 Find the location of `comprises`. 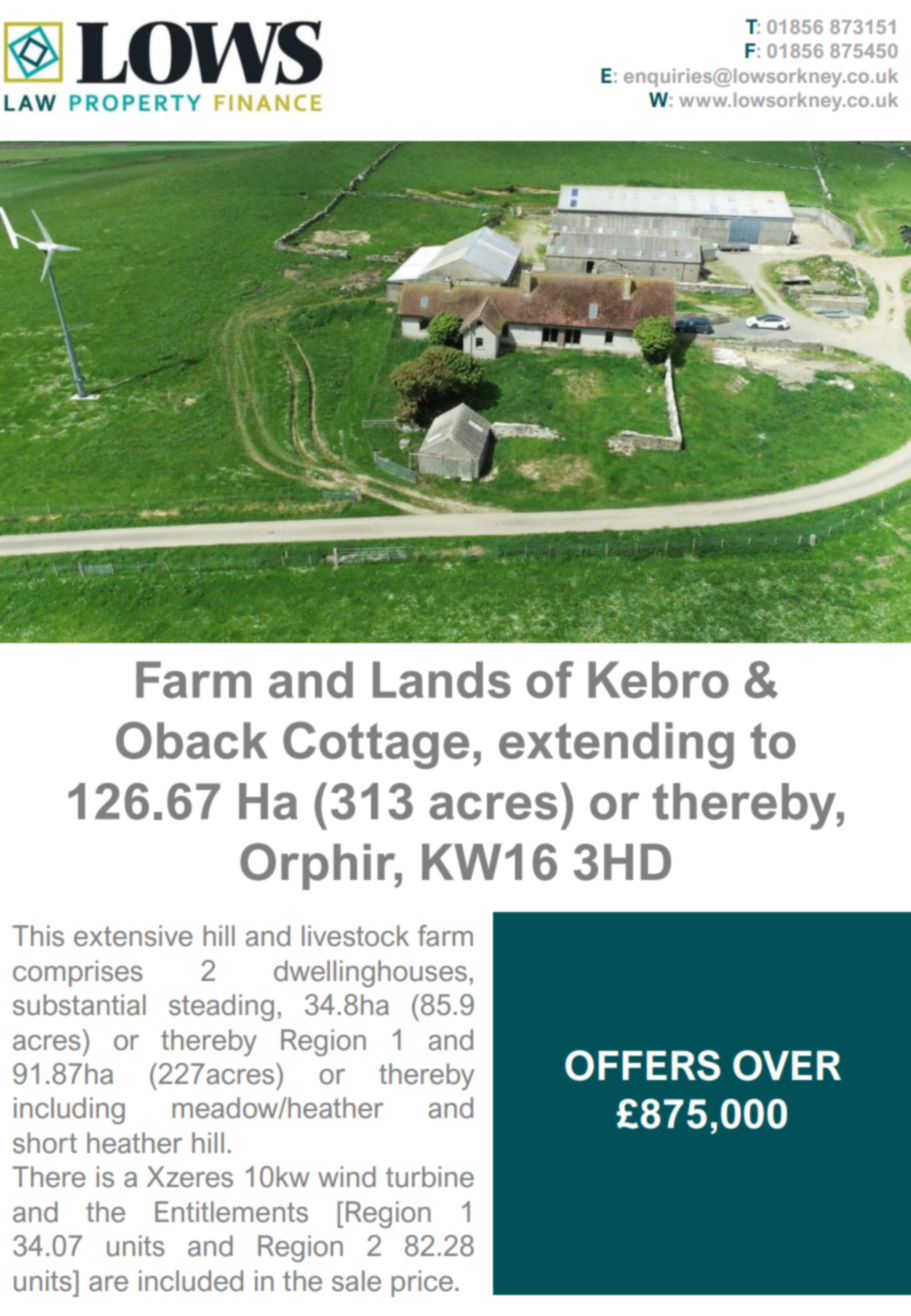

comprises is located at coordinates (78, 973).
